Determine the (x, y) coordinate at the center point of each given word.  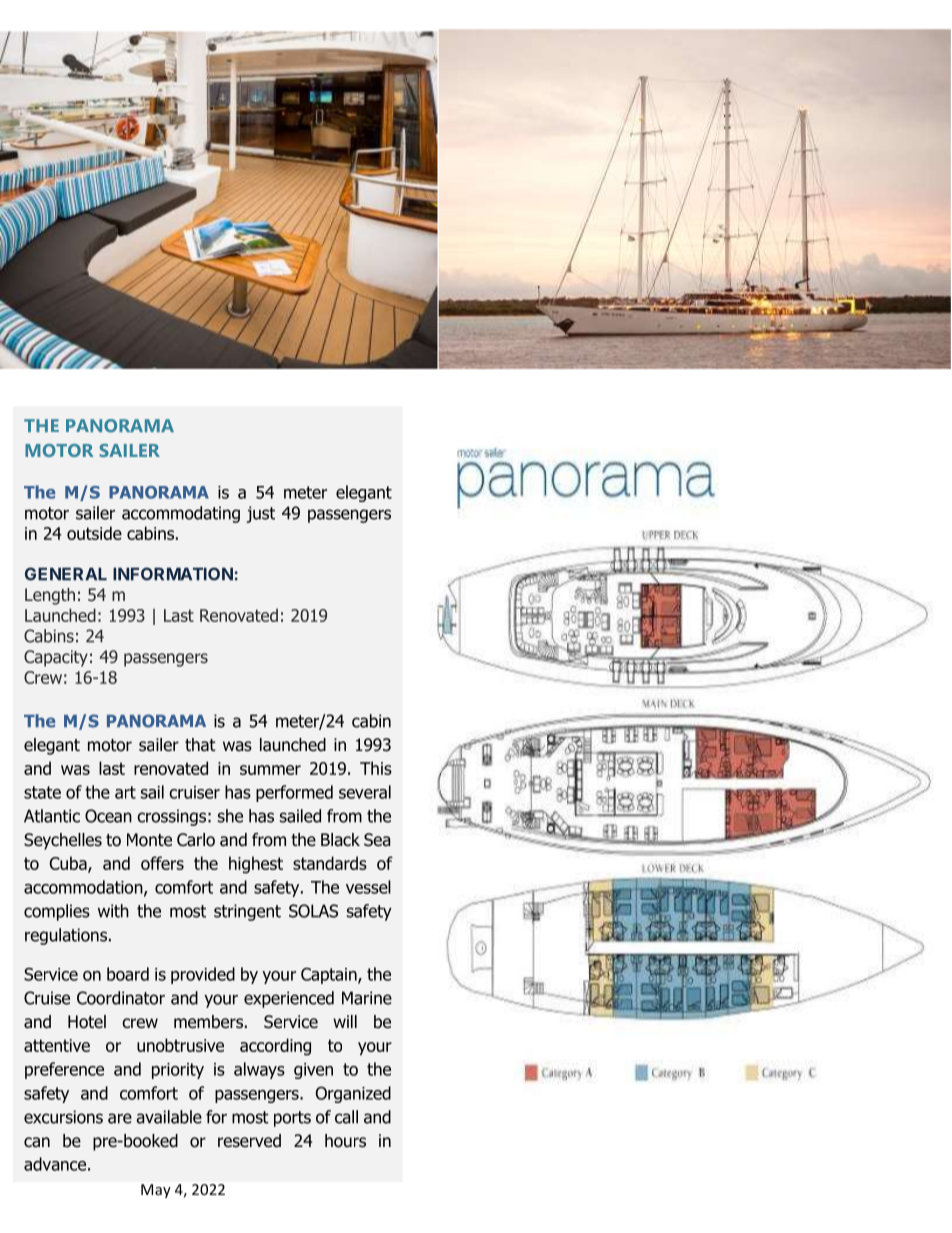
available (169, 1117)
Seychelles (63, 841)
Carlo (196, 840)
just (261, 514)
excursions (63, 1117)
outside (94, 533)
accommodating (181, 514)
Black (340, 840)
